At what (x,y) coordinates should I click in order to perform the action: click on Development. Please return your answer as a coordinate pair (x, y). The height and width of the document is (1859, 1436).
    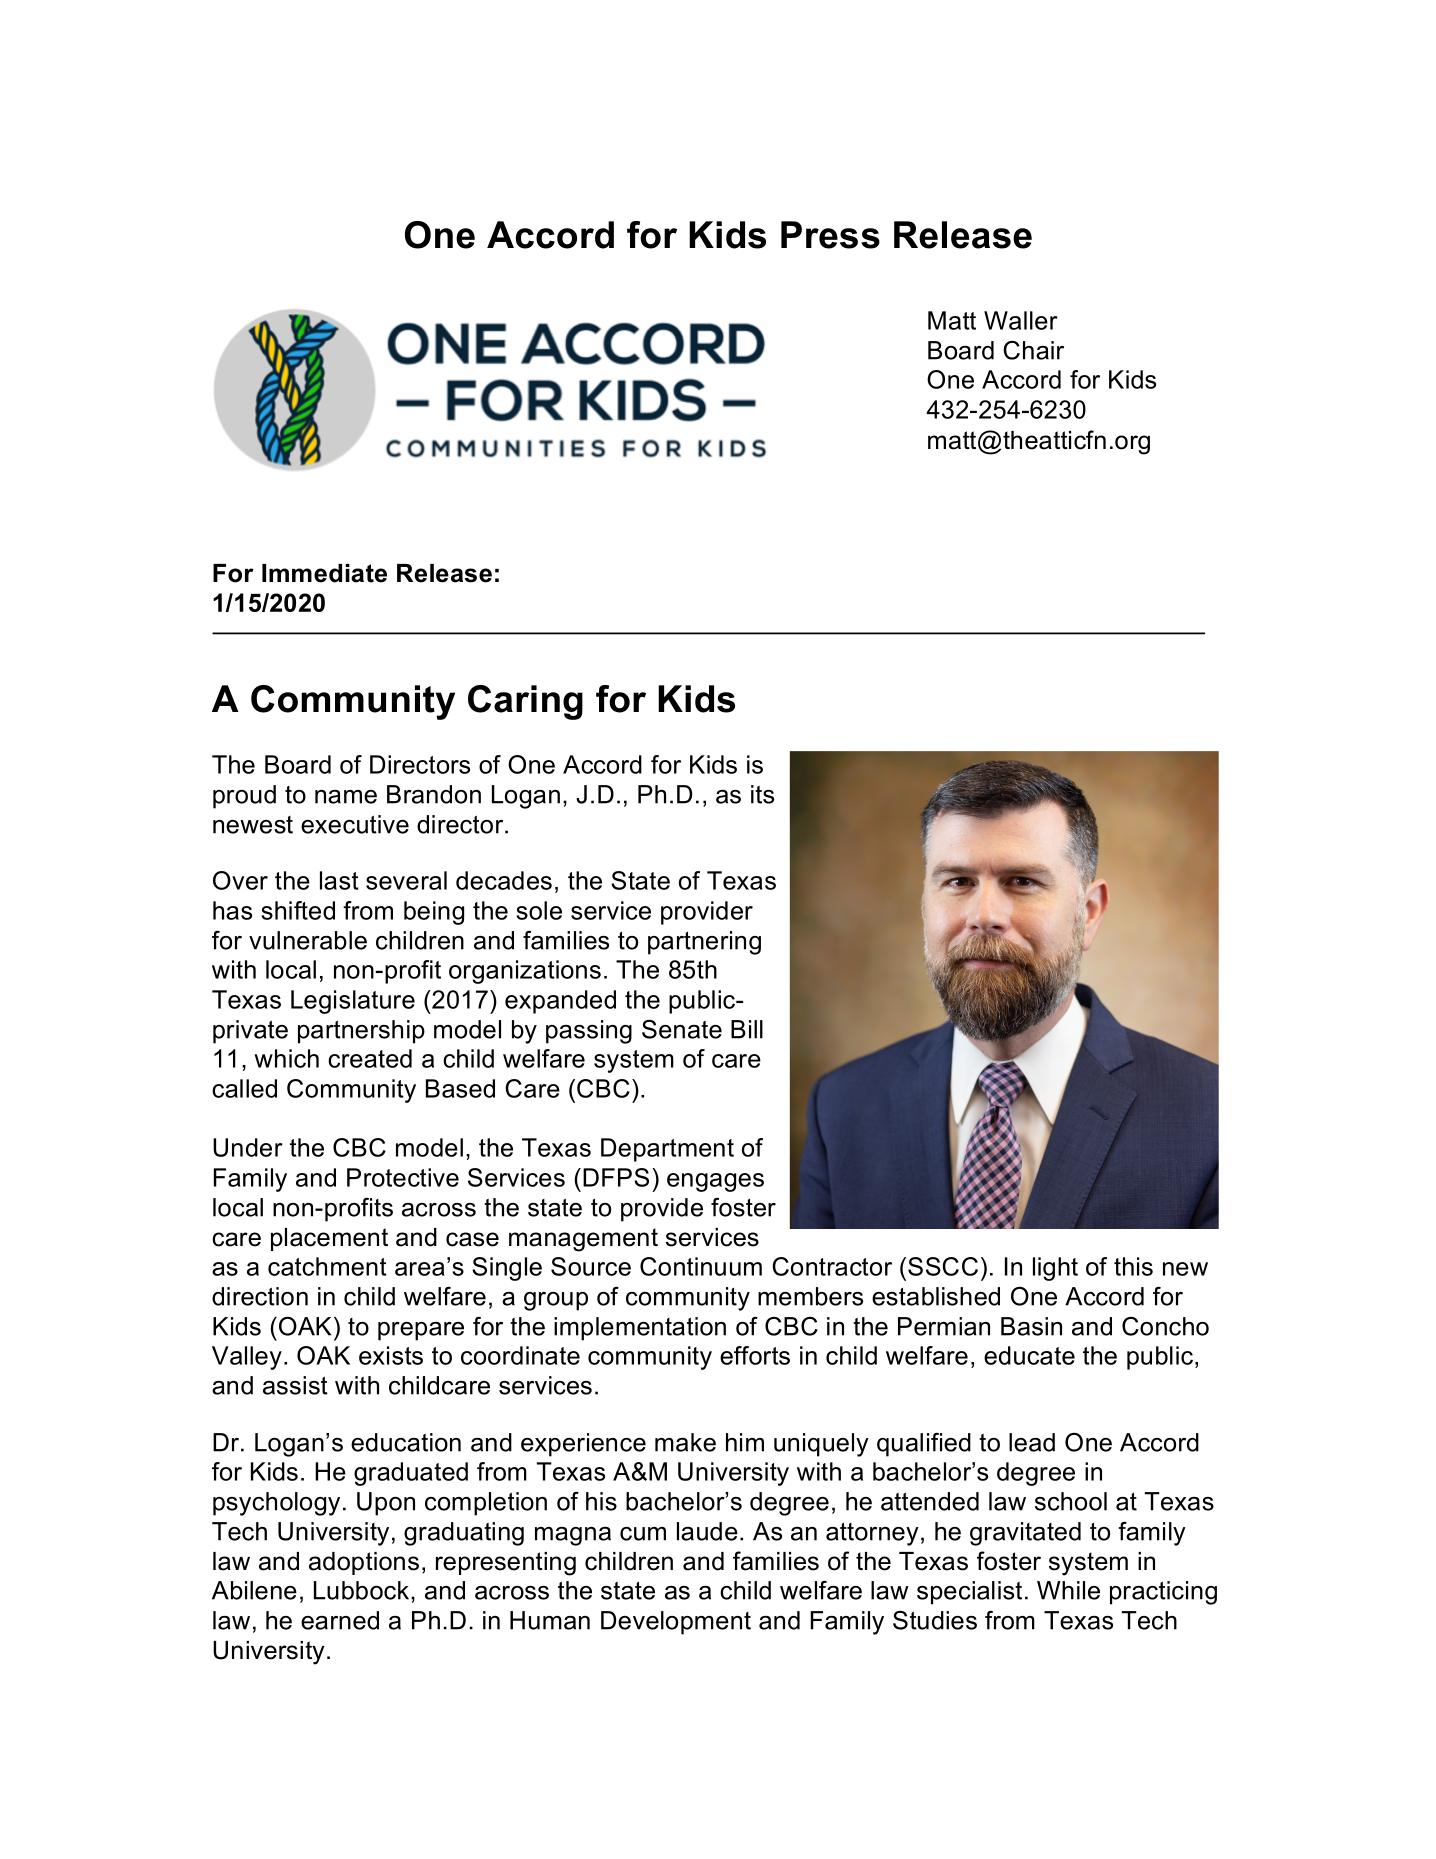
    Looking at the image, I should click on (676, 1623).
